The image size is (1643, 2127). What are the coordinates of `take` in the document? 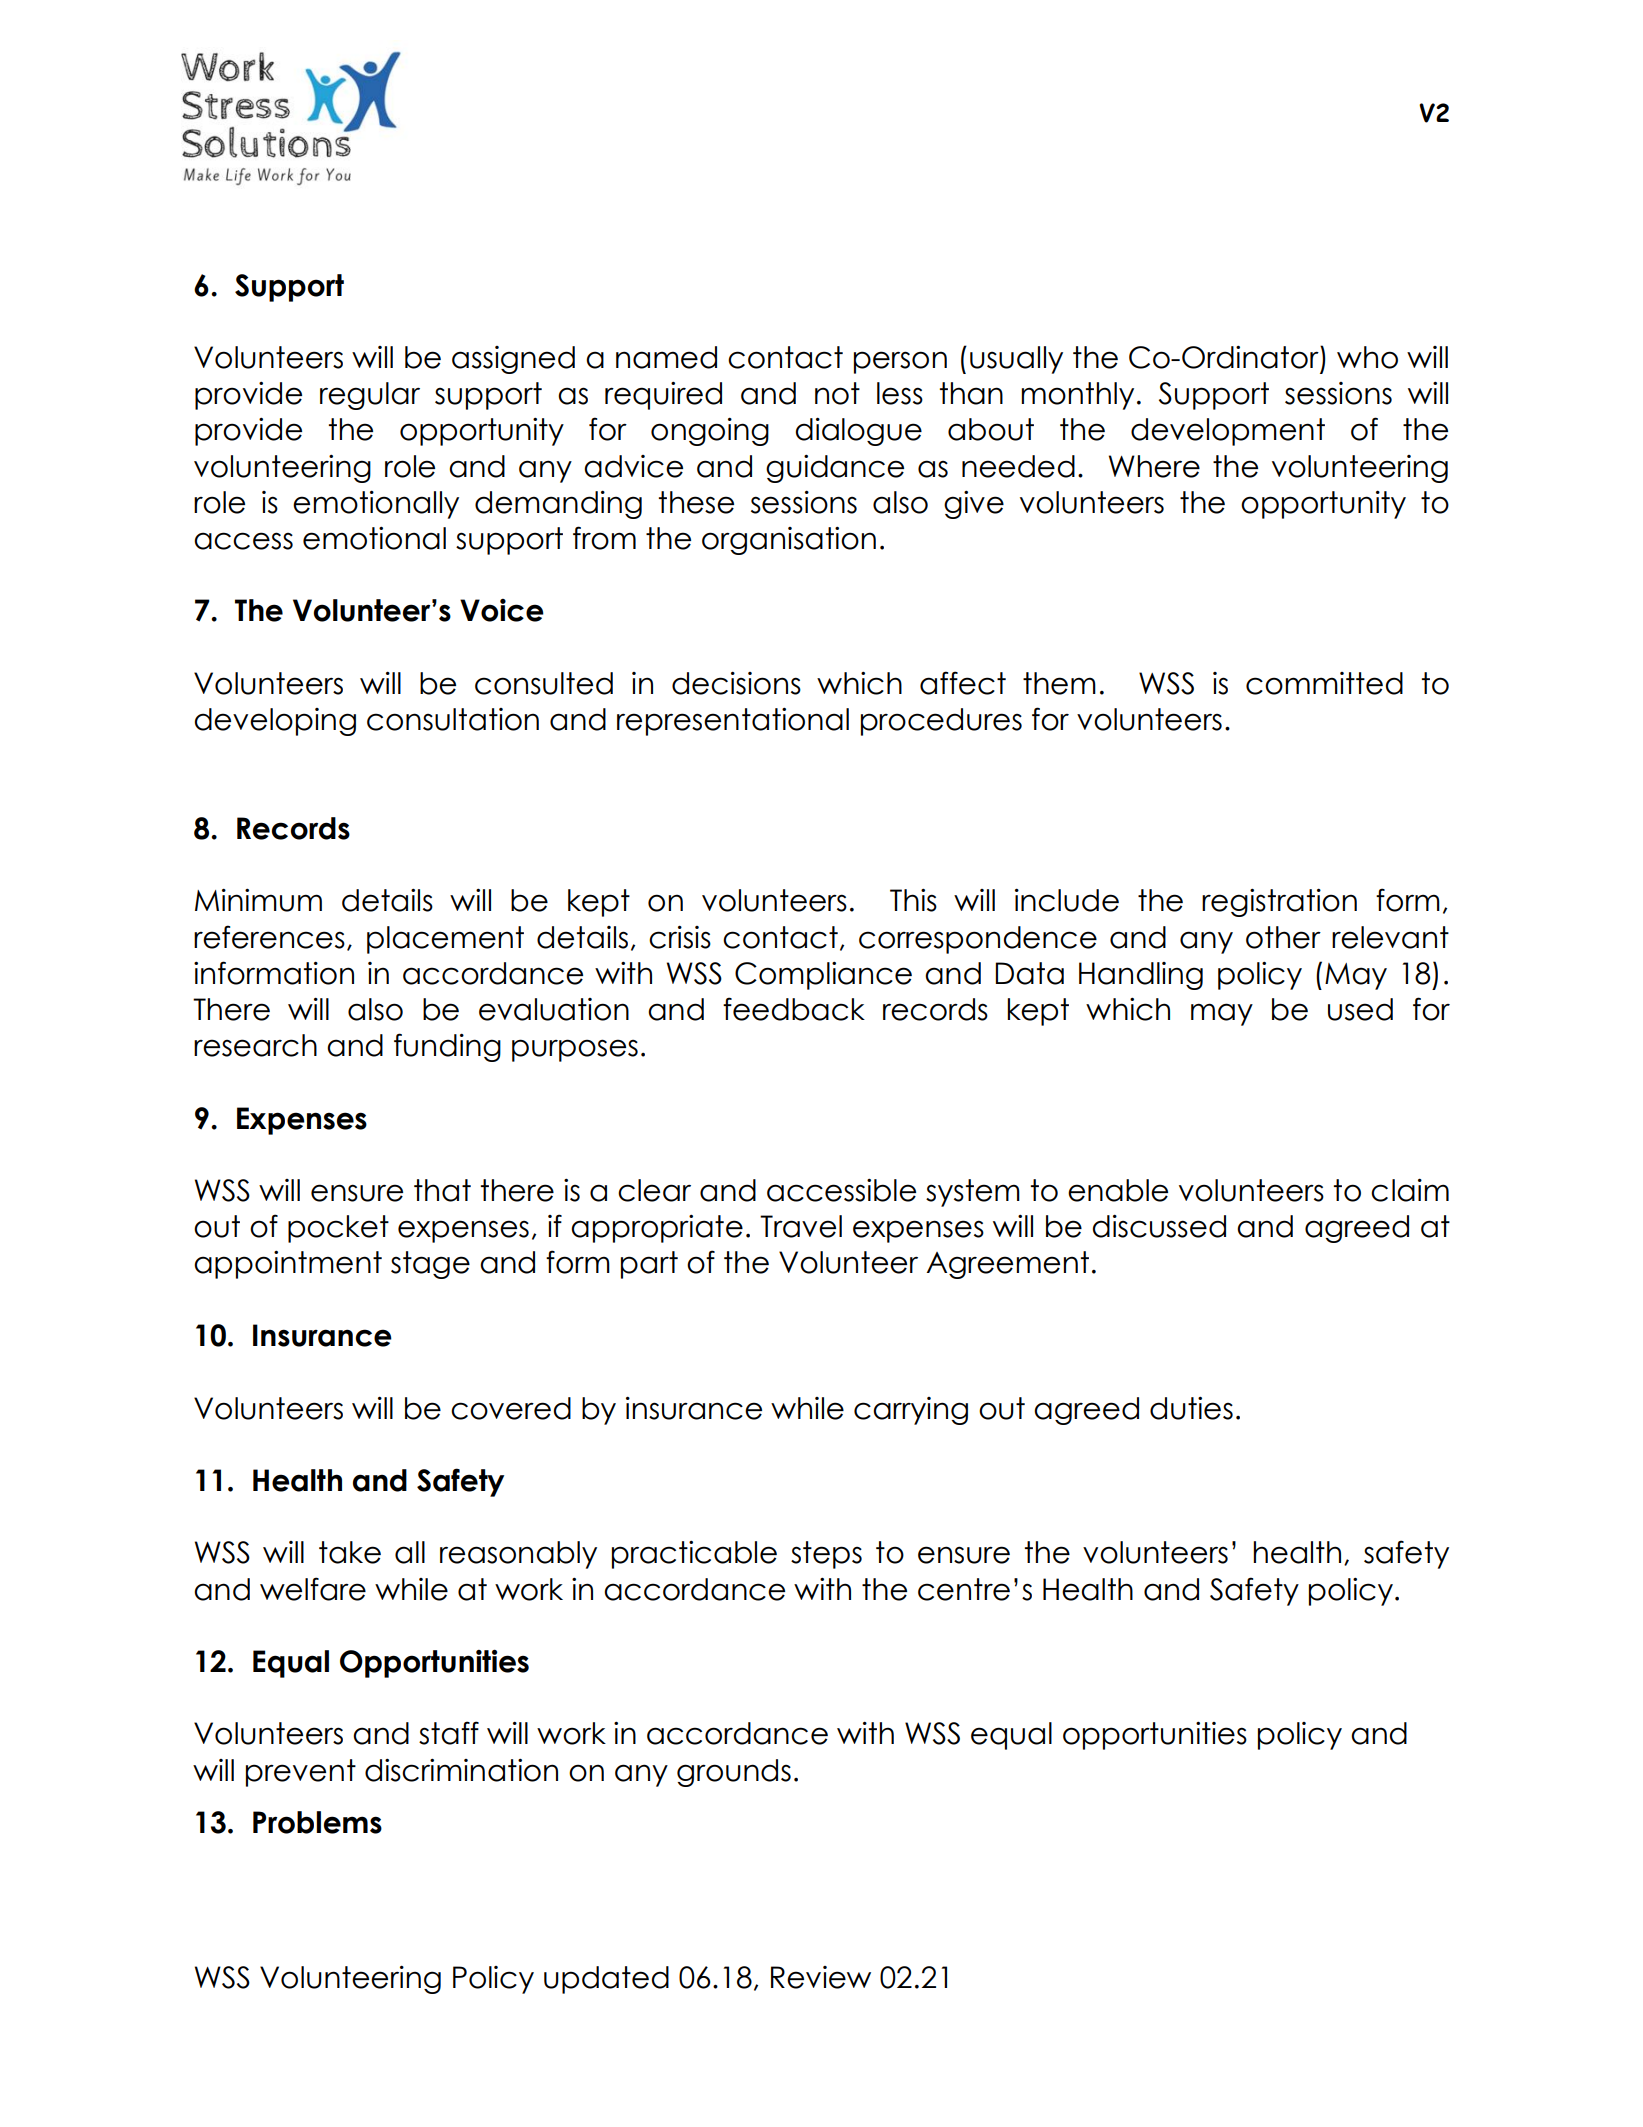 It's located at (350, 1552).
